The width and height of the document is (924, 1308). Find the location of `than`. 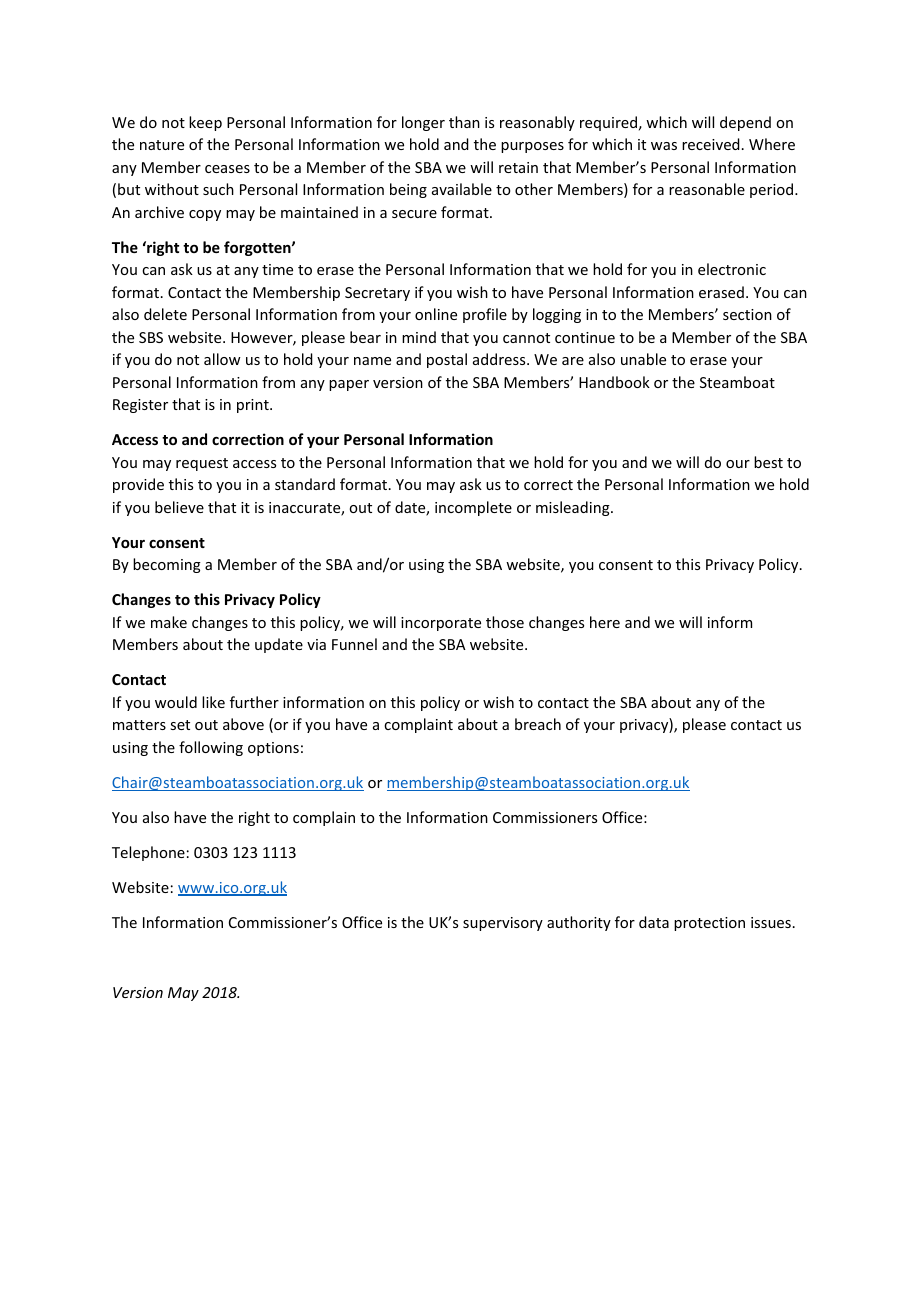

than is located at coordinates (464, 122).
